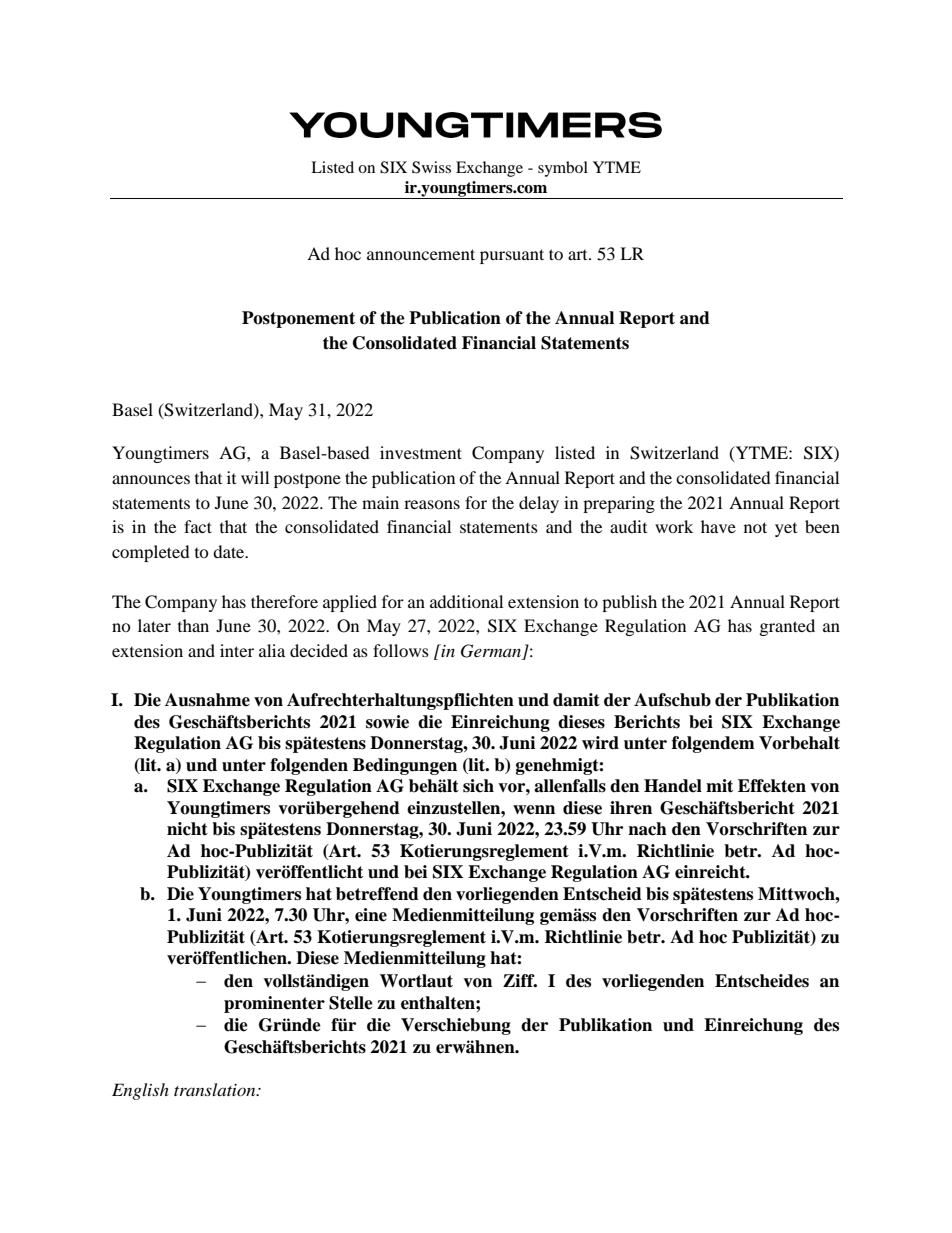 This screenshot has height=1233, width=952. What do you see at coordinates (512, 256) in the screenshot?
I see `pursuant` at bounding box center [512, 256].
